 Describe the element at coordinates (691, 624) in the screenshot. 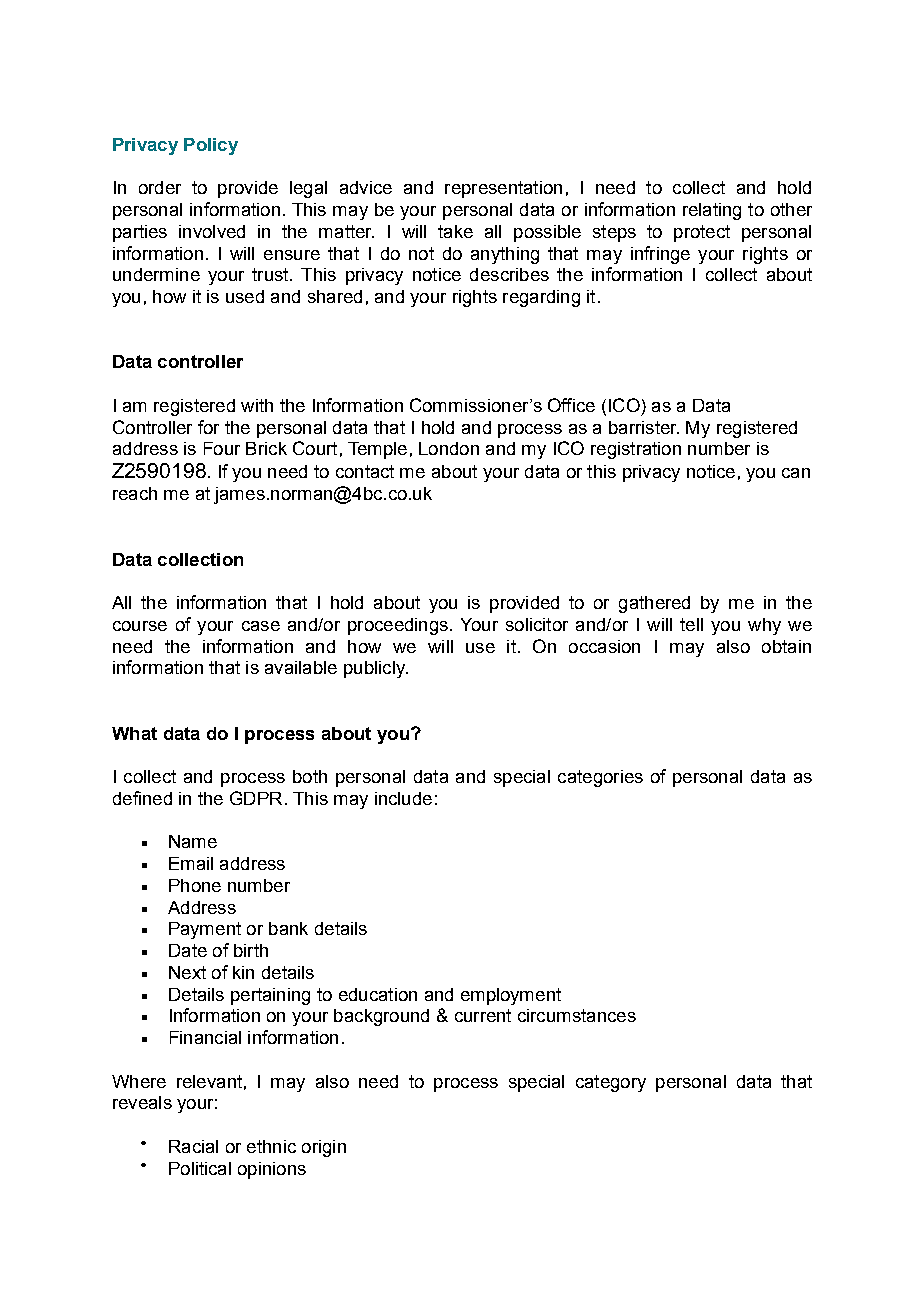

I see `tell` at that location.
